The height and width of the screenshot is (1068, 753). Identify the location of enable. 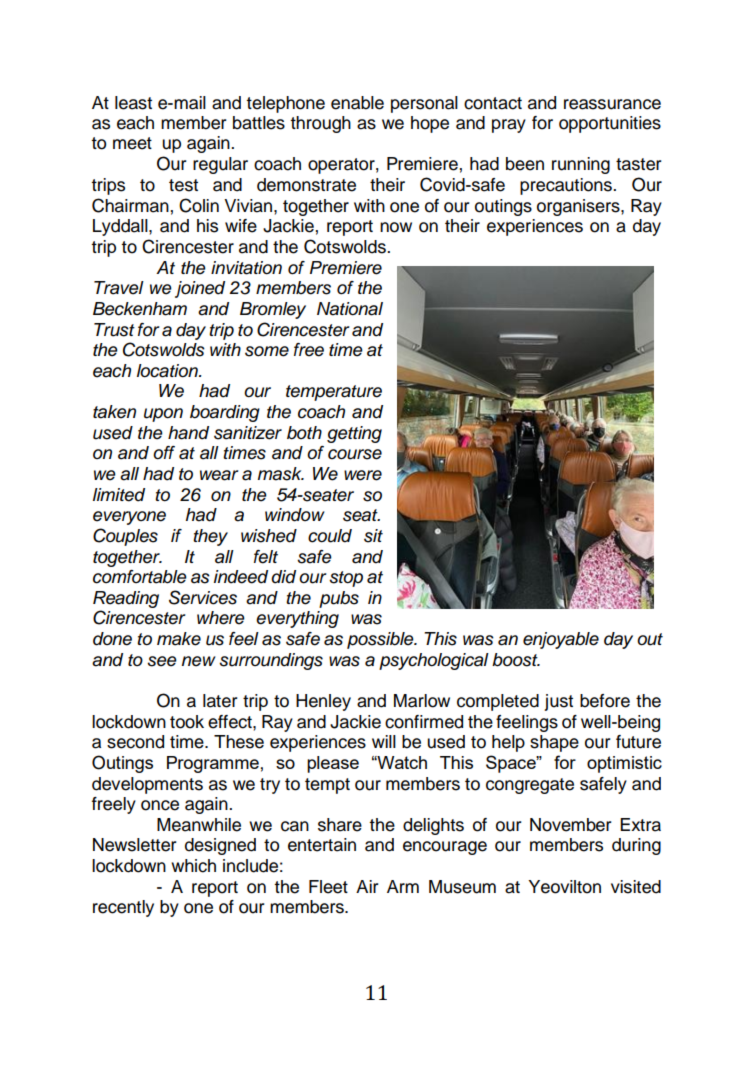
(357, 103).
